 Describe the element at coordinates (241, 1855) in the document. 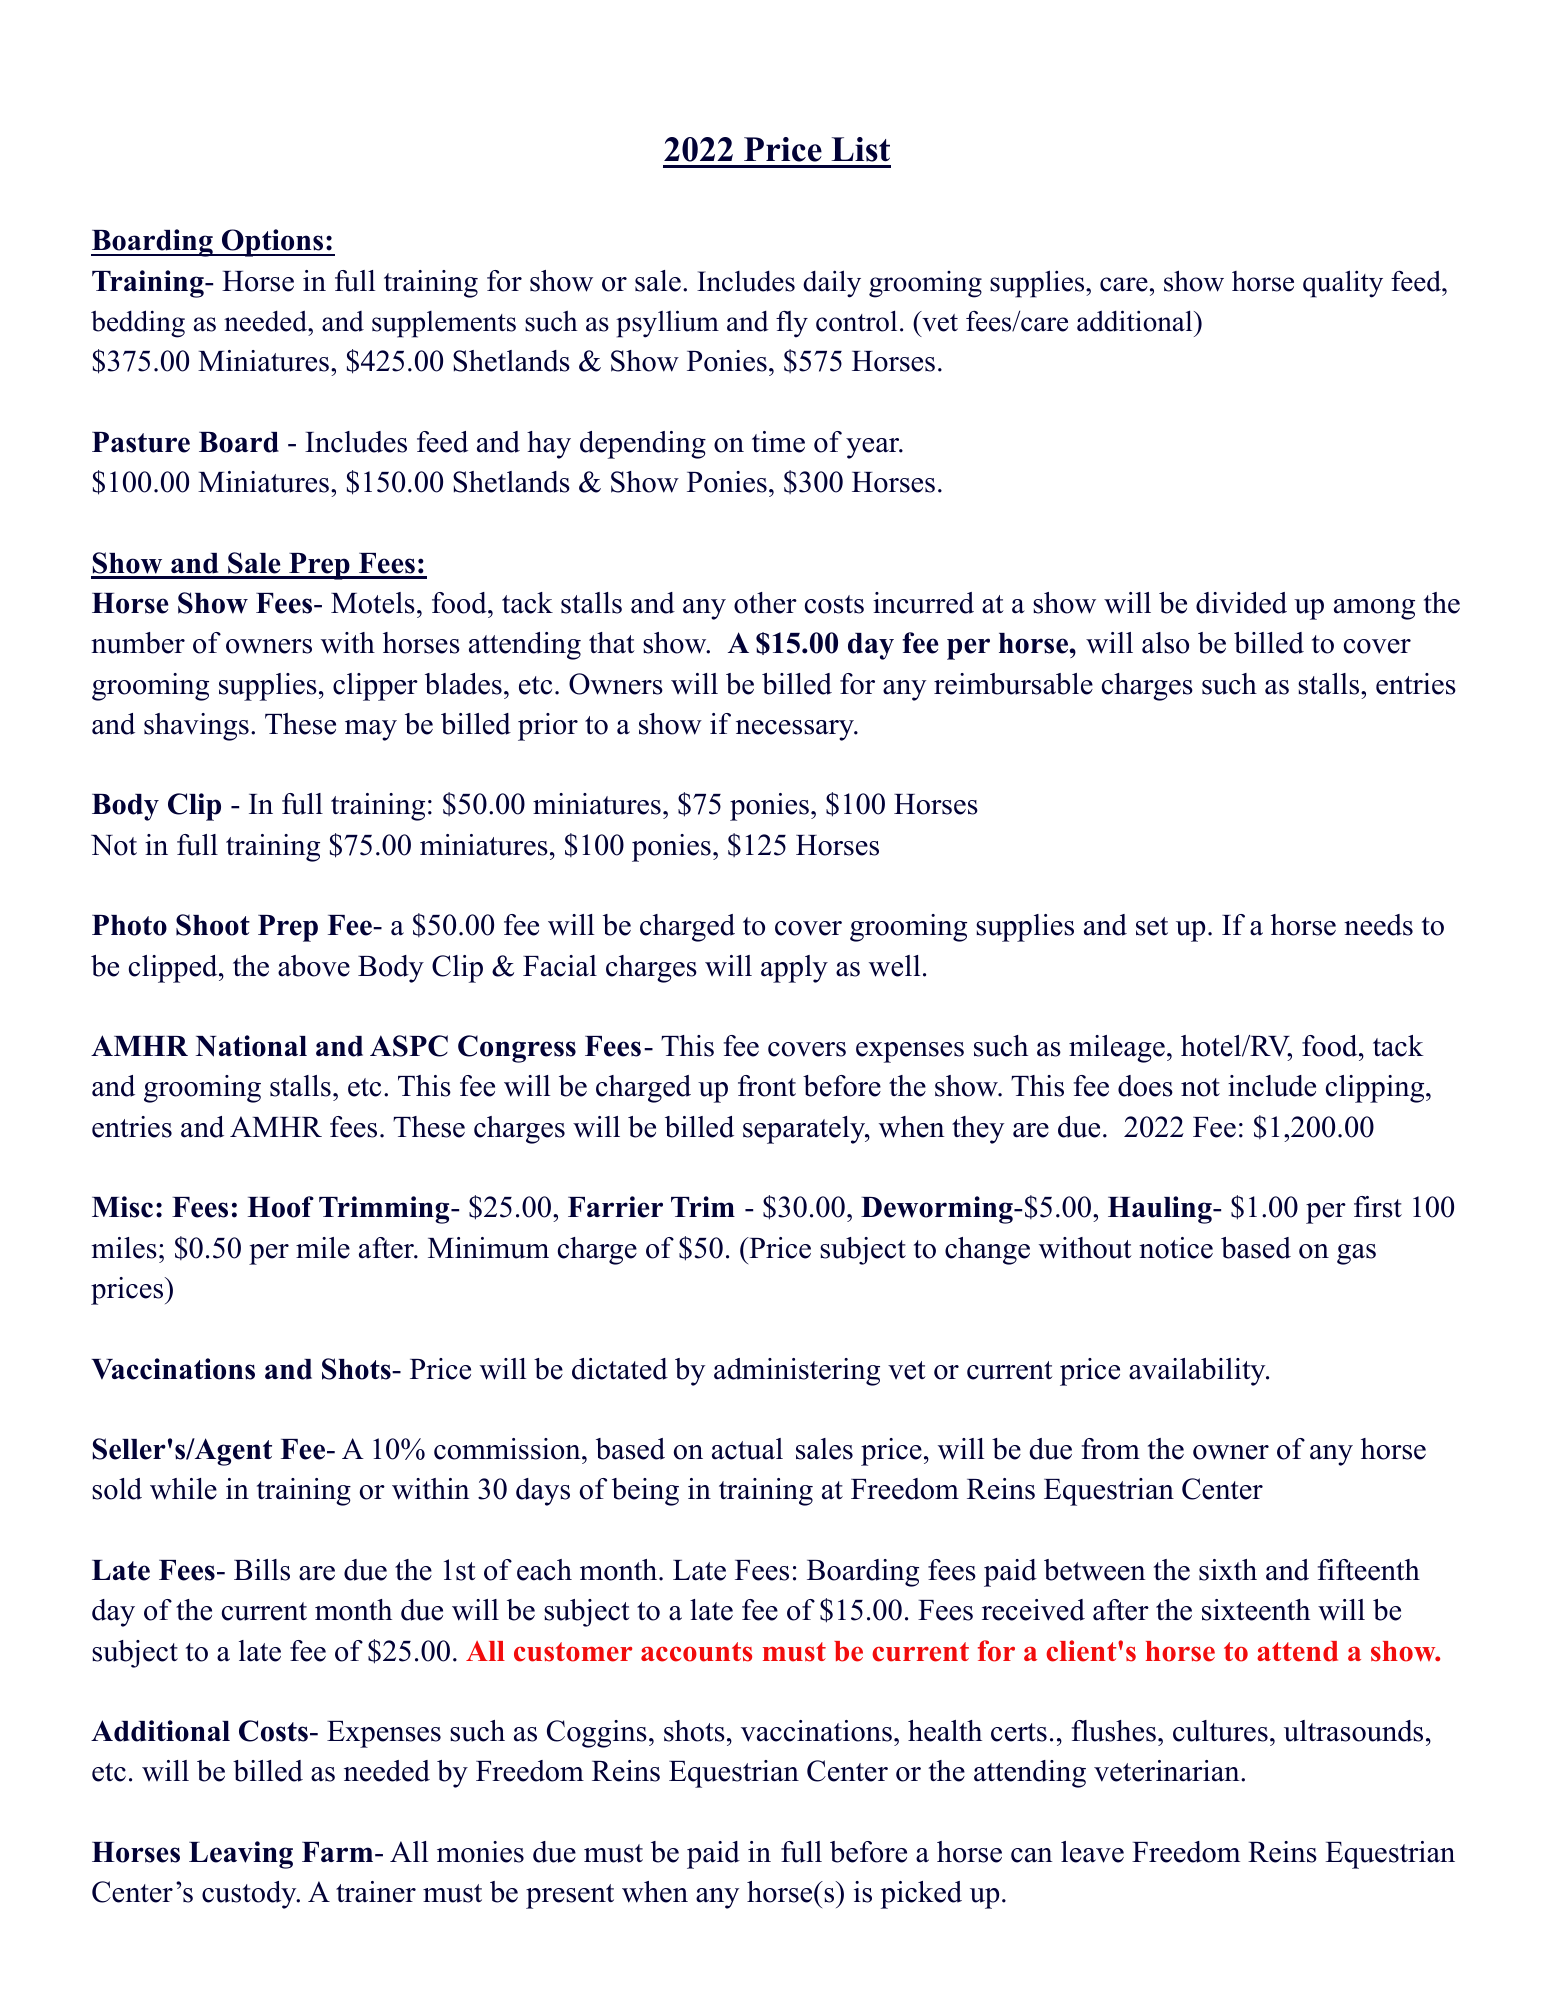

I see `Leaving` at that location.
